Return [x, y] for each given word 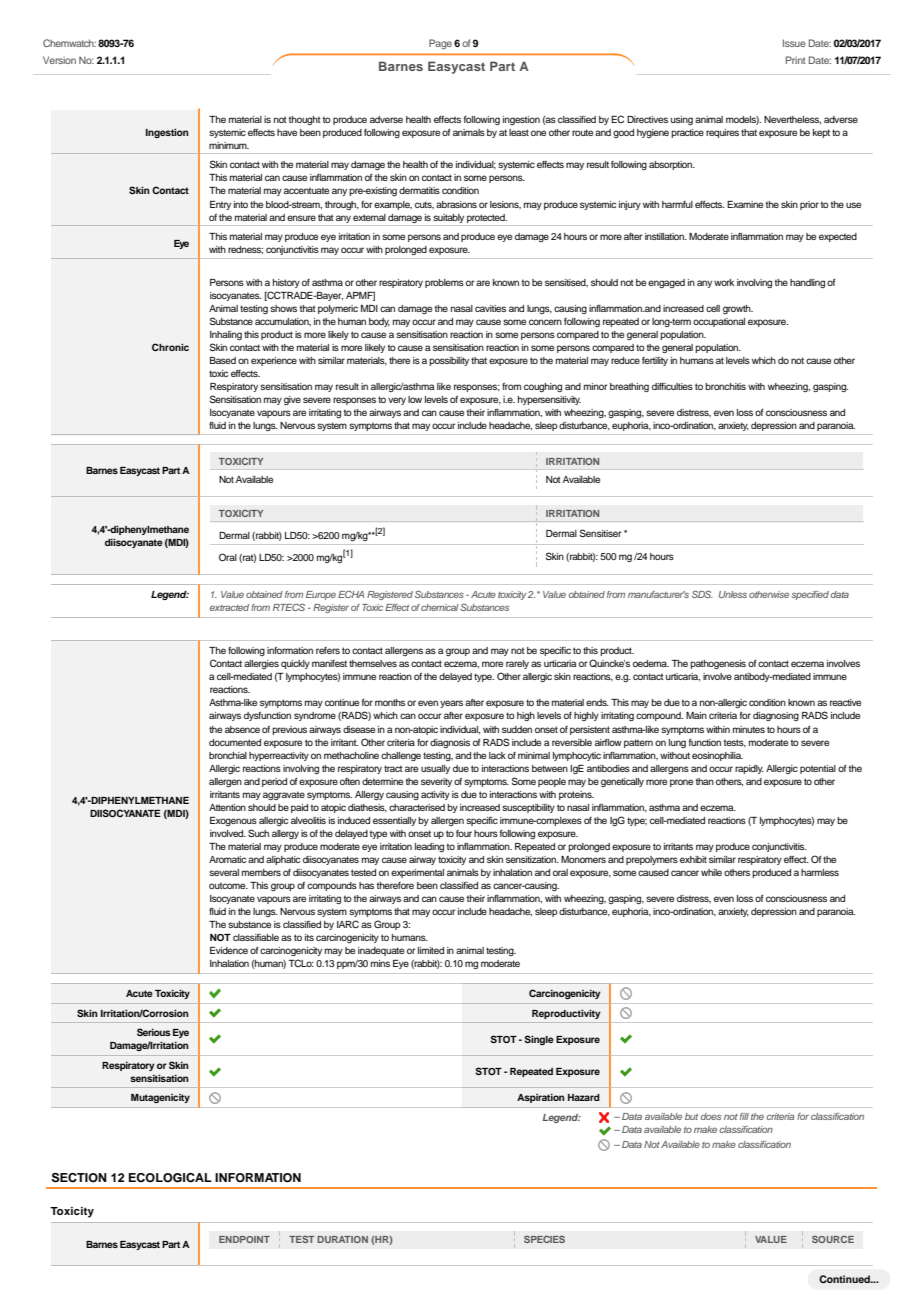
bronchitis [725, 386]
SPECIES [544, 1239]
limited [431, 950]
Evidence [229, 950]
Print [796, 60]
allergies [261, 664]
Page [440, 44]
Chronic [170, 347]
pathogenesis [718, 664]
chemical [440, 607]
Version [59, 60]
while [711, 872]
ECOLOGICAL [170, 1178]
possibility [449, 361]
